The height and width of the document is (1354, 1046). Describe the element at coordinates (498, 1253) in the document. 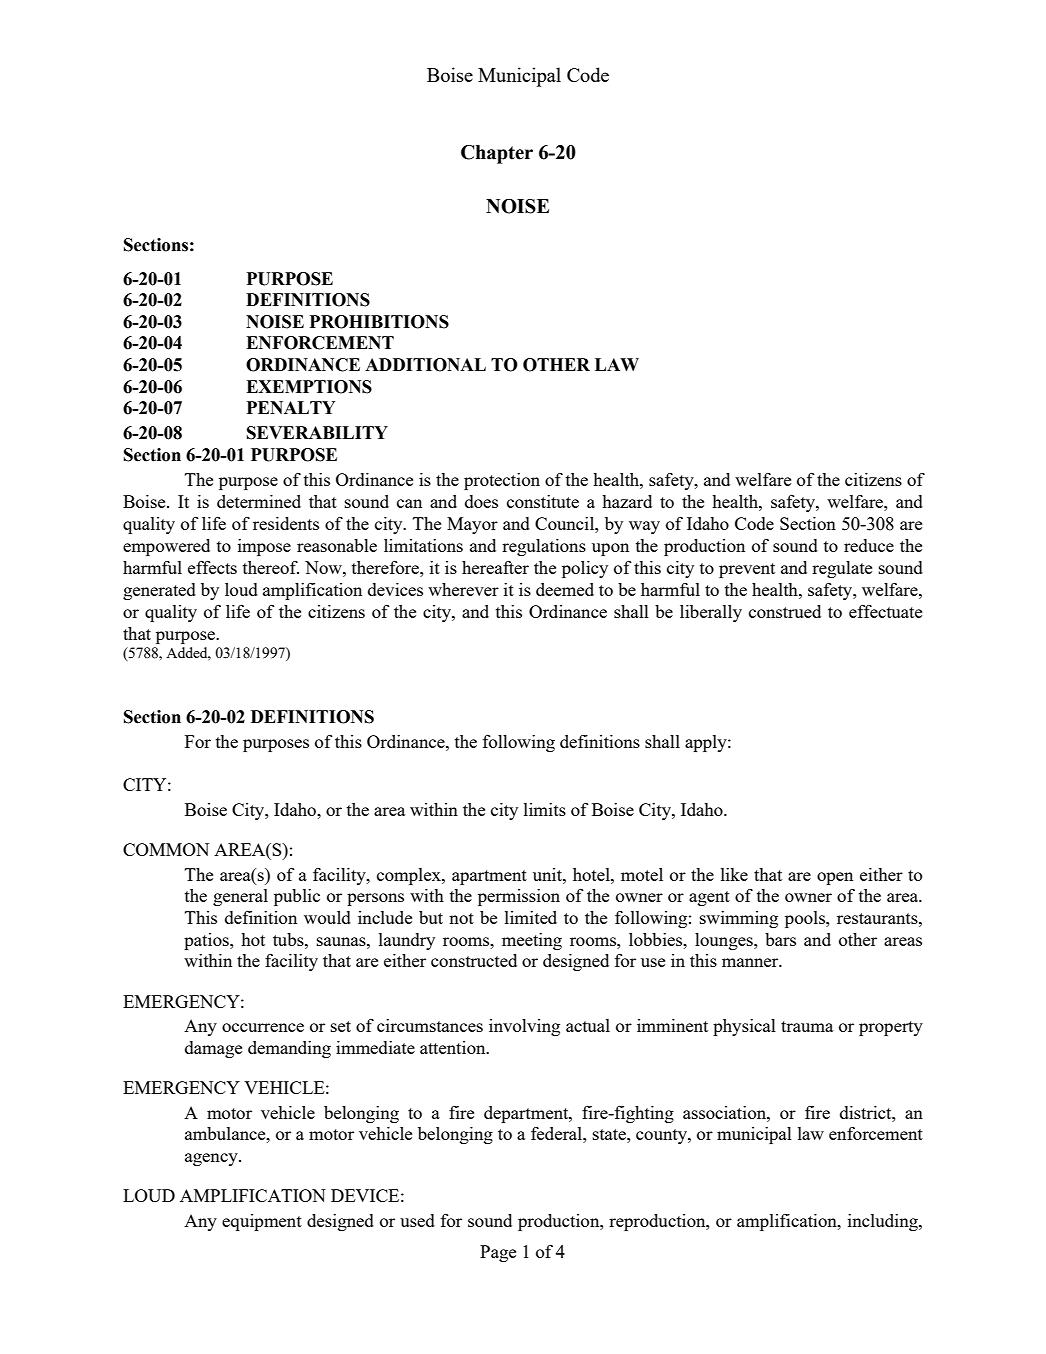

I see `Page` at that location.
